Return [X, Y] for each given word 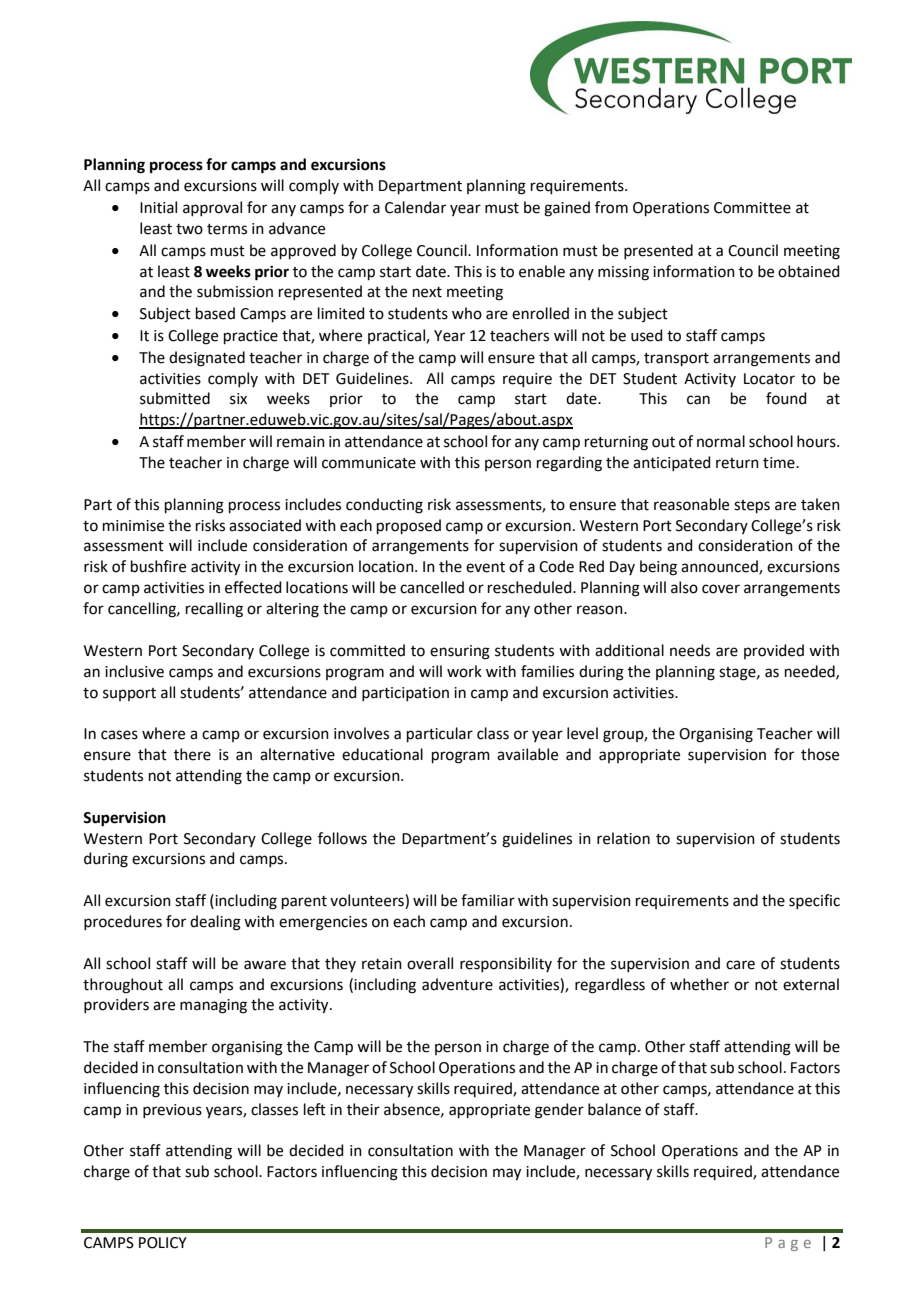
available [527, 754]
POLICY [163, 1243]
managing [213, 1006]
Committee [752, 208]
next [427, 292]
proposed [409, 526]
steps [752, 506]
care [740, 965]
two [189, 229]
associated [265, 525]
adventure [457, 984]
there [192, 754]
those [820, 754]
